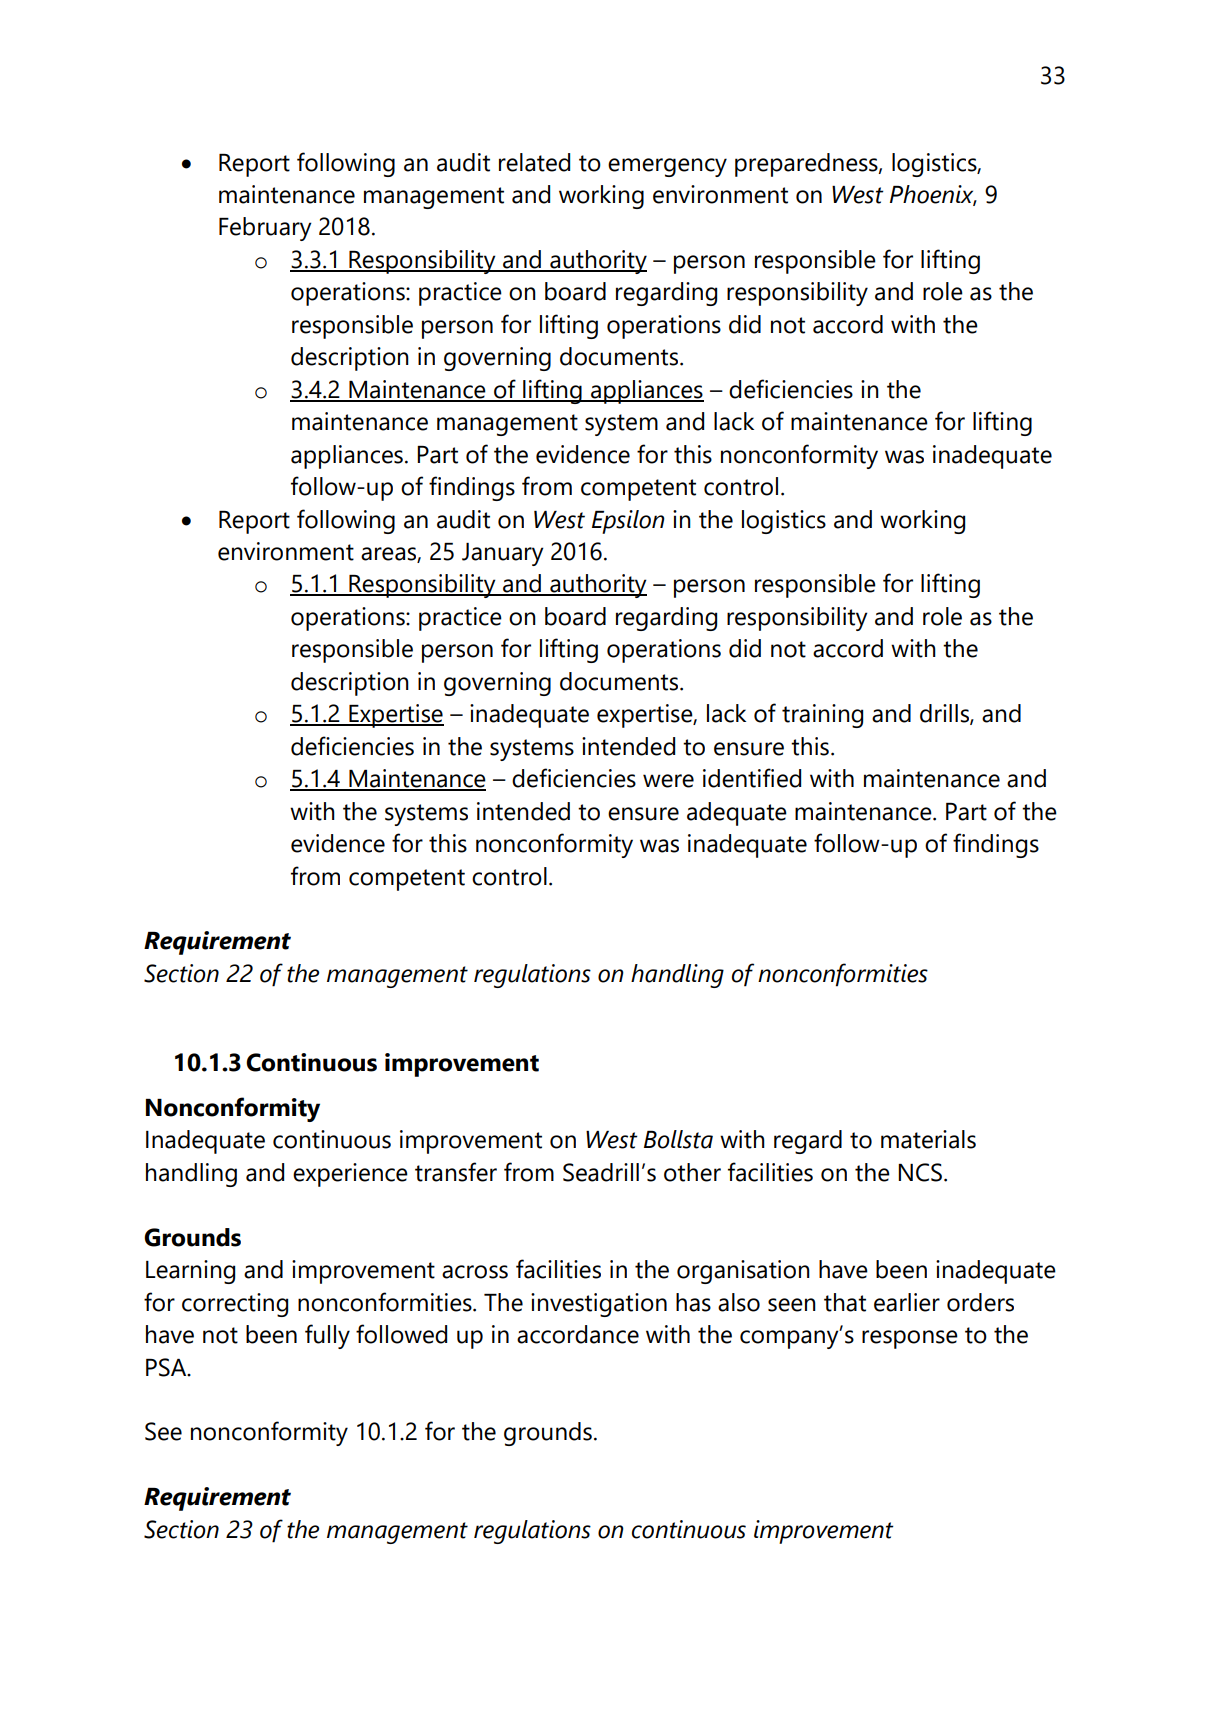 The image size is (1210, 1712). What do you see at coordinates (668, 781) in the image?
I see `were` at bounding box center [668, 781].
